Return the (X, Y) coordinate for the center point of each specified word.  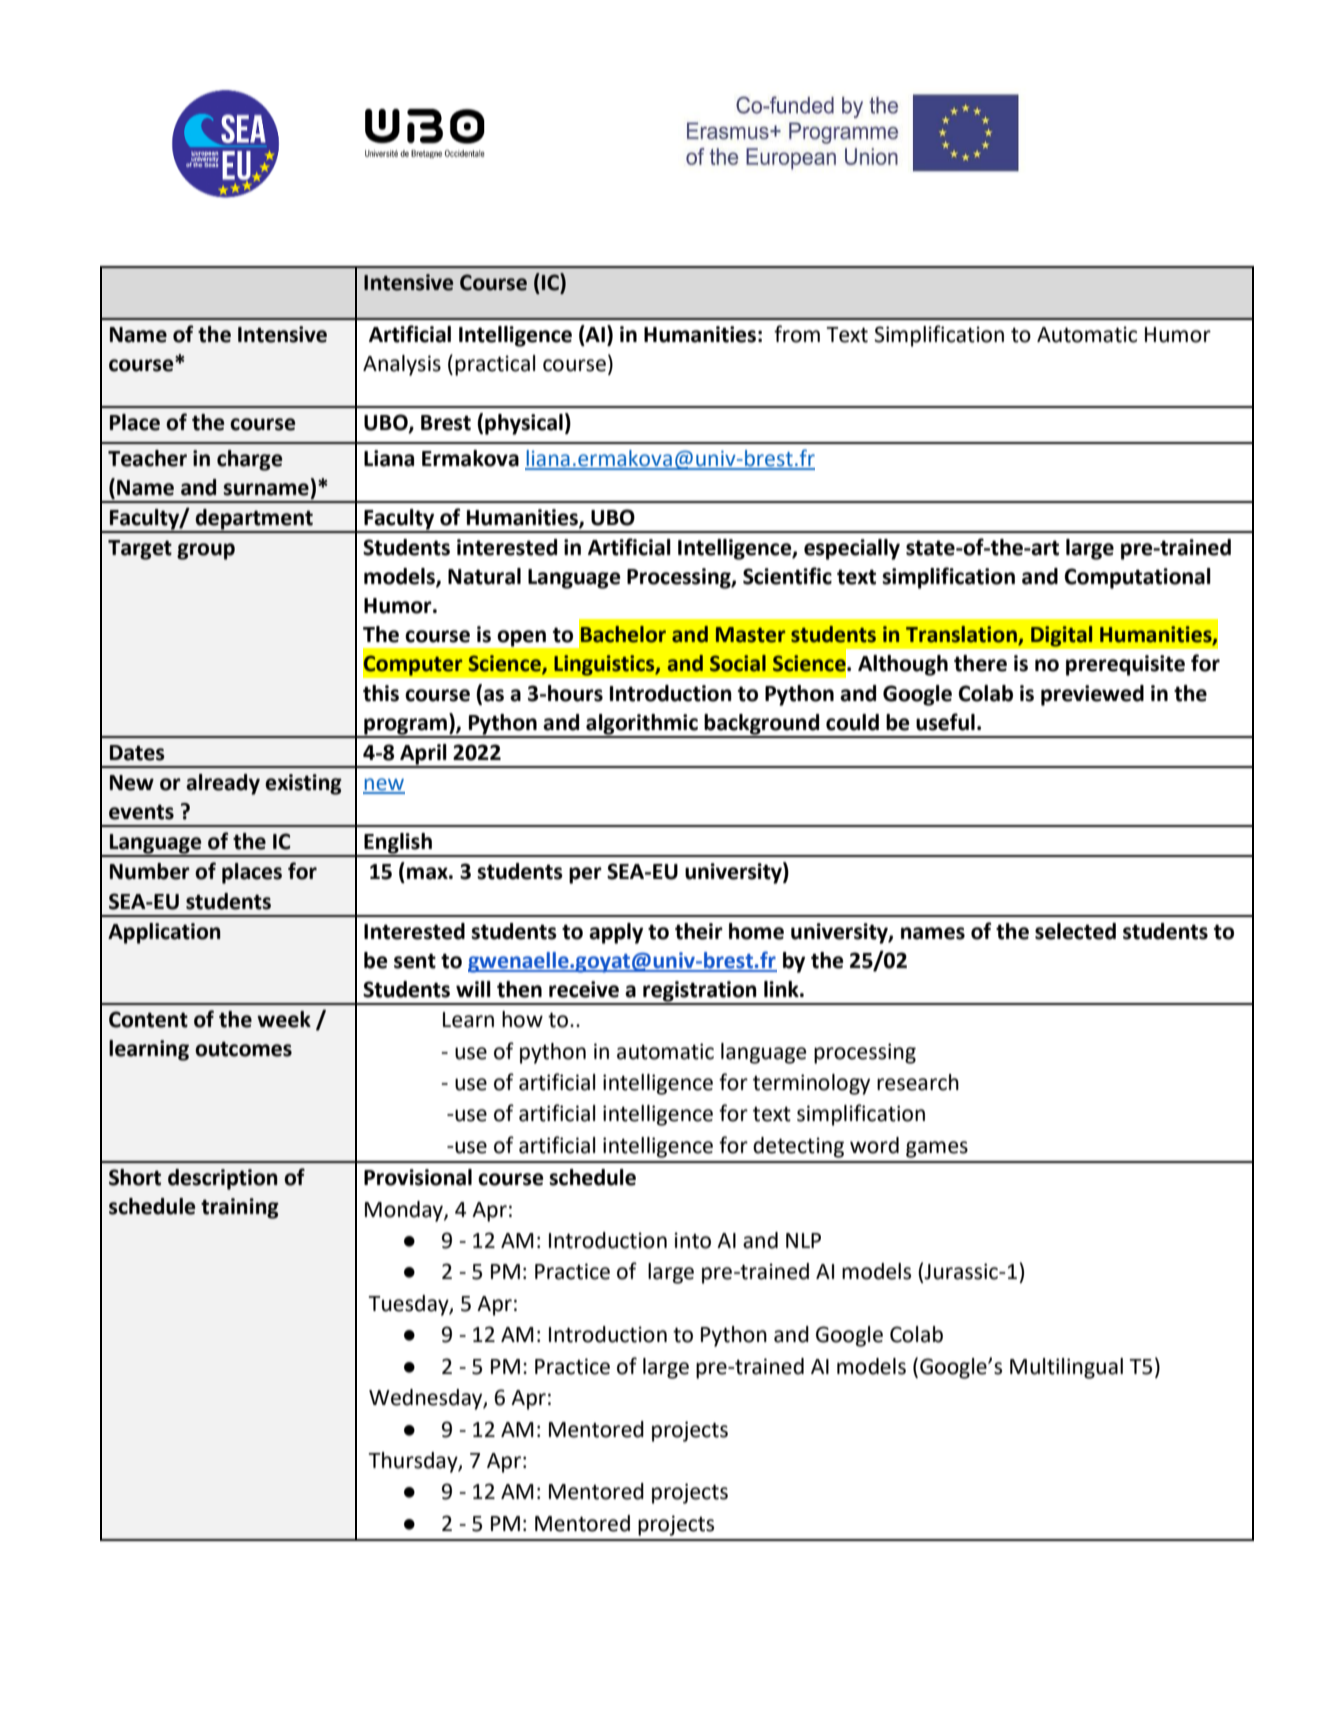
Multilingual (1066, 1368)
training (240, 1208)
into (692, 1240)
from (797, 334)
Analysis (402, 365)
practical (495, 365)
